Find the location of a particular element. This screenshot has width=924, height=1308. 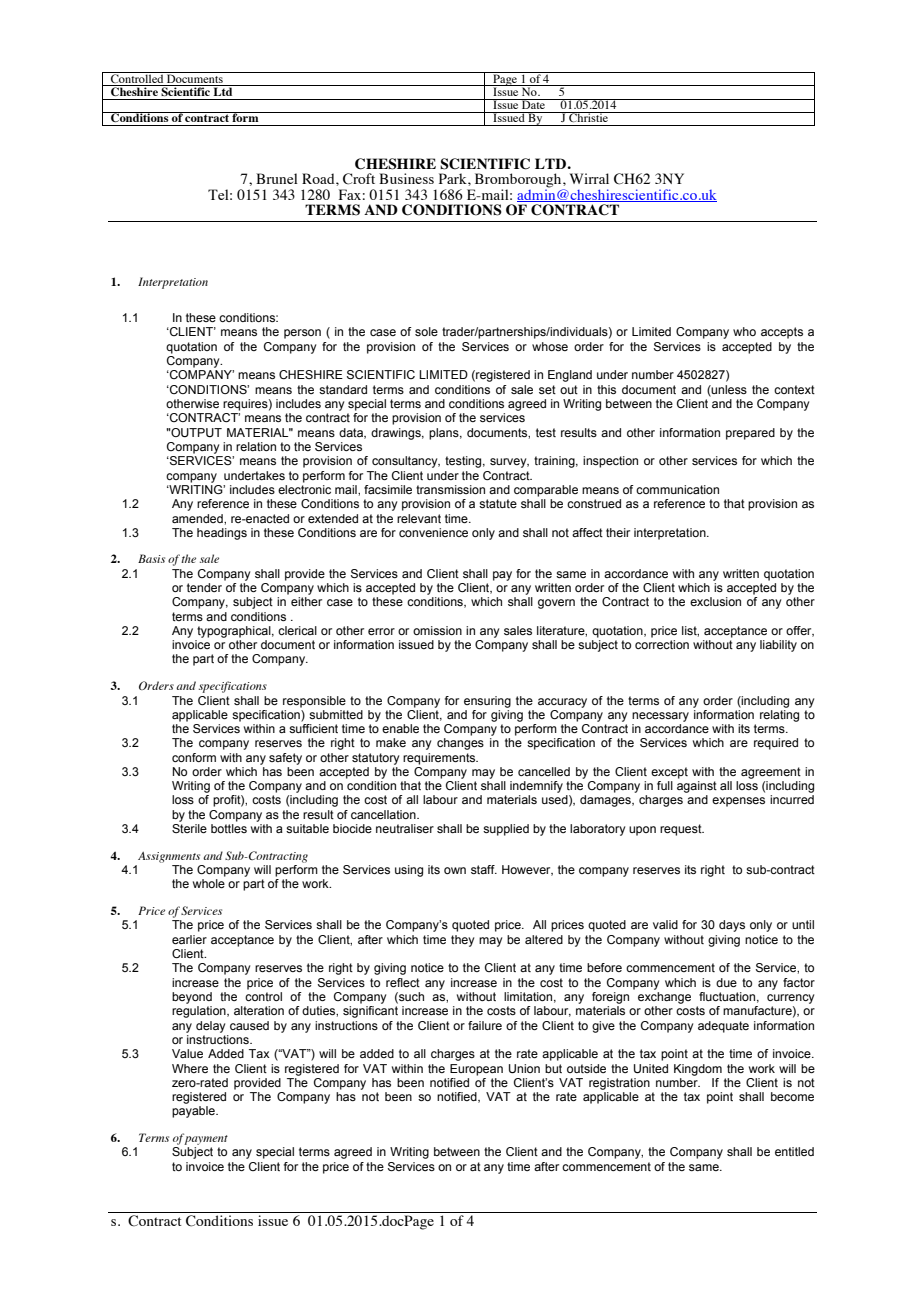

Brunel is located at coordinates (277, 178).
